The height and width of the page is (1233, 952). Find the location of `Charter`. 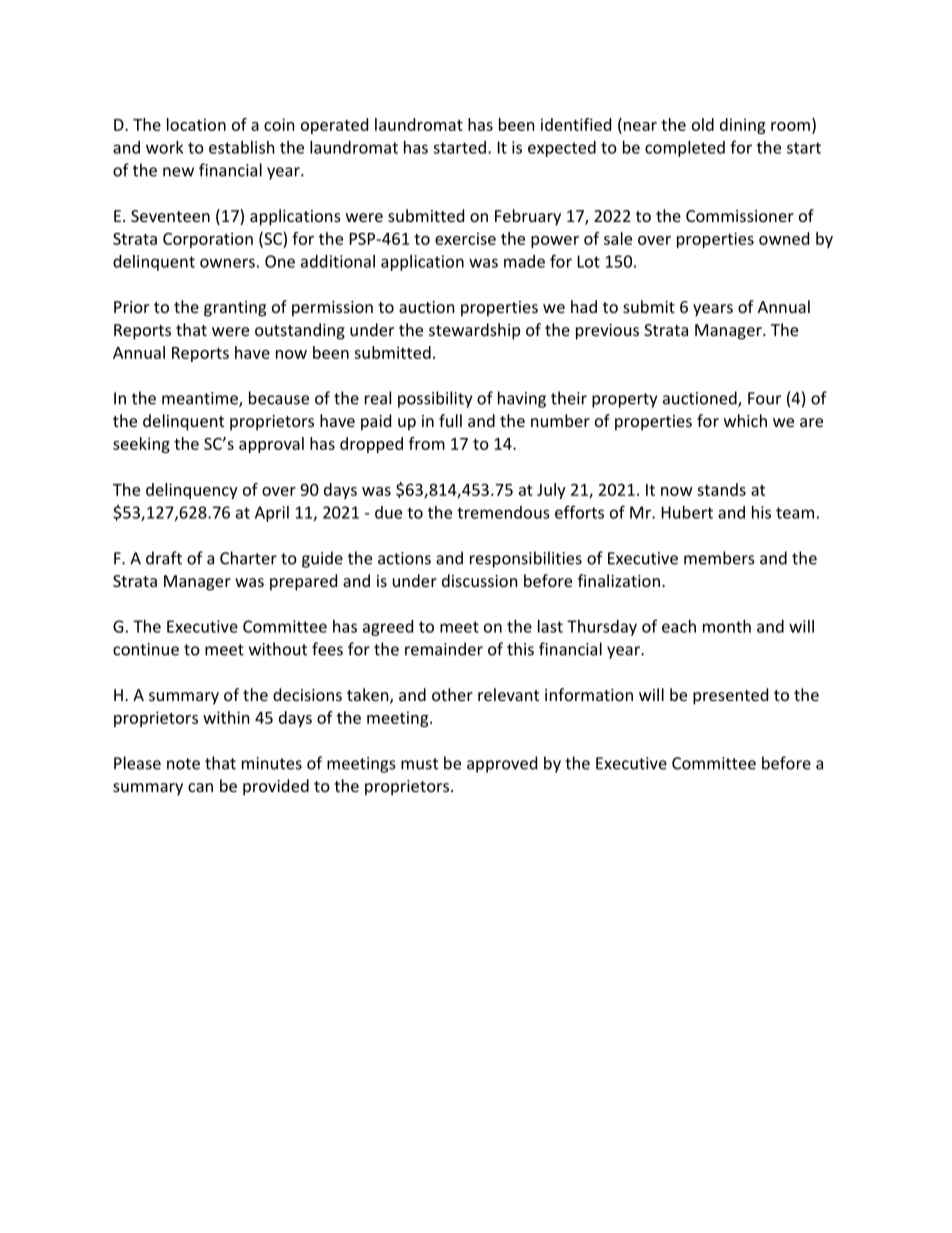

Charter is located at coordinates (248, 558).
